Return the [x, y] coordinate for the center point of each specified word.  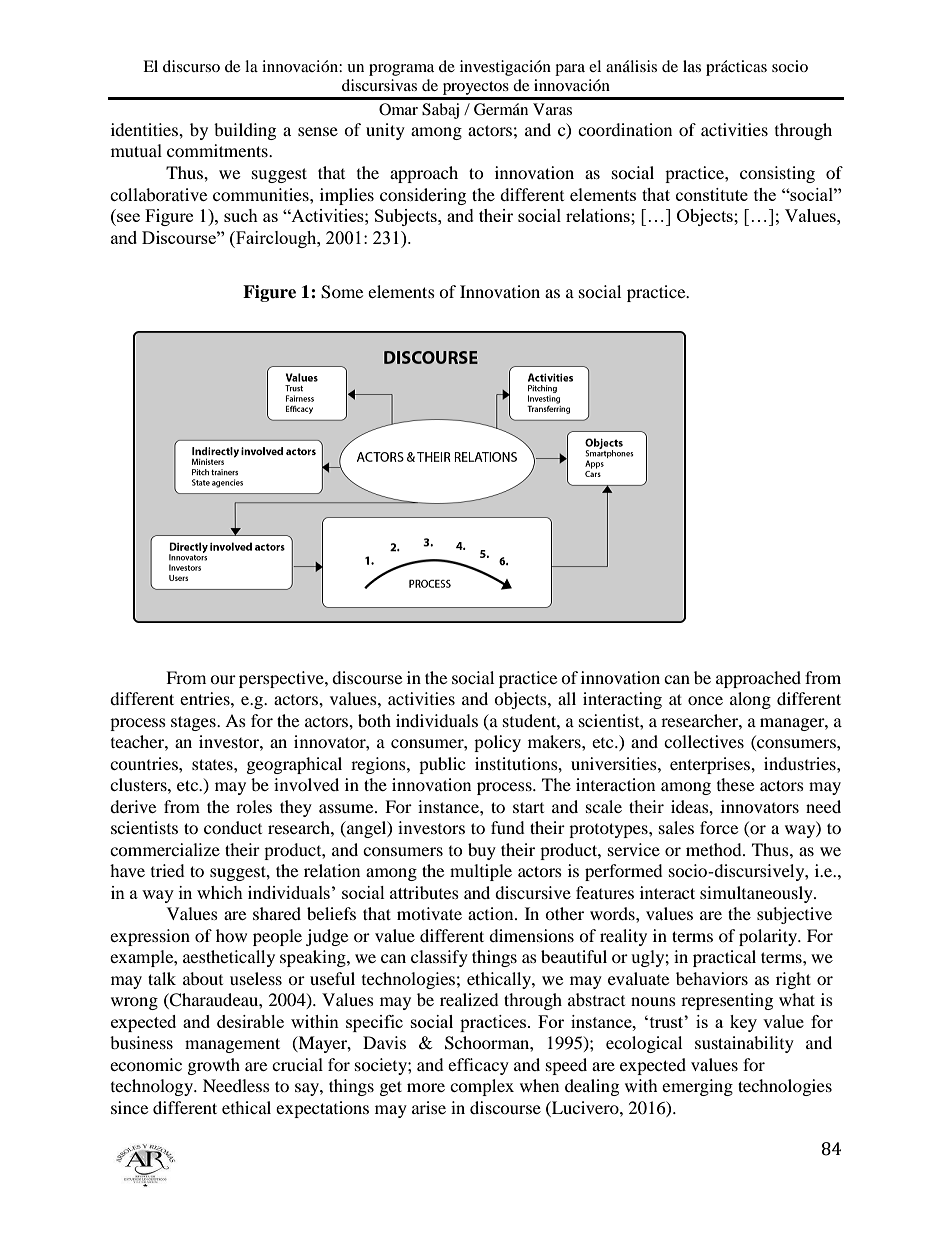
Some [342, 292]
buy [482, 851]
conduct [233, 827]
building [245, 131]
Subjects [407, 217]
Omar [398, 109]
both [374, 720]
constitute [712, 194]
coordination [625, 129]
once [705, 700]
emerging [697, 1087]
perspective [282, 679]
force [719, 827]
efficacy [478, 1066]
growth [214, 1066]
